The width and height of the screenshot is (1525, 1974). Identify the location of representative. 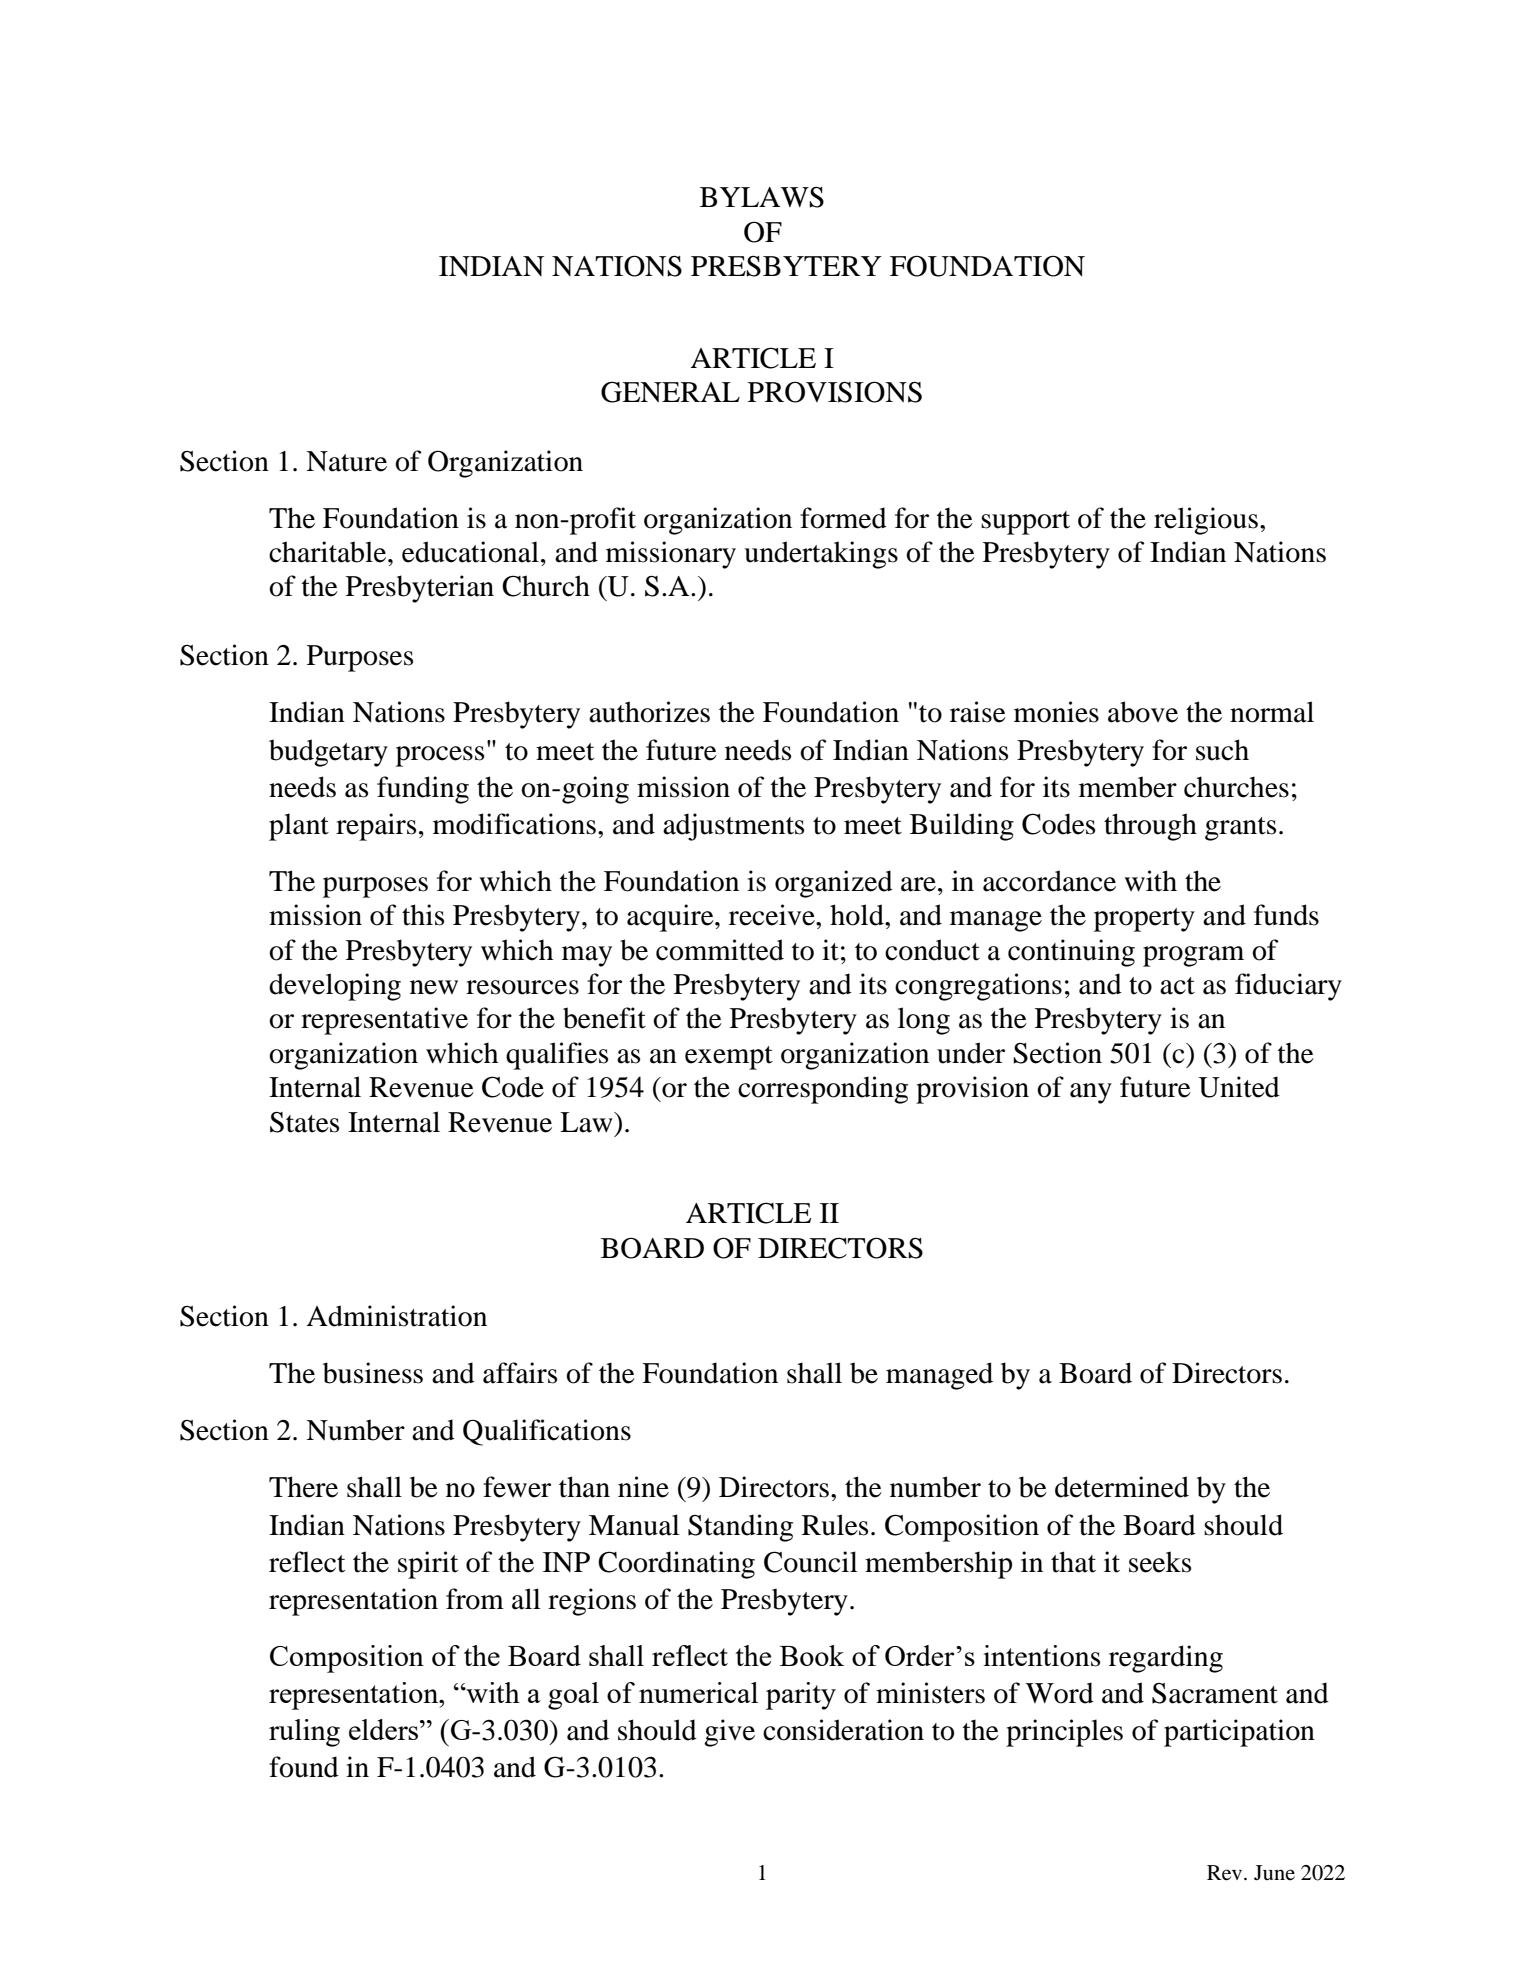
(384, 1021).
